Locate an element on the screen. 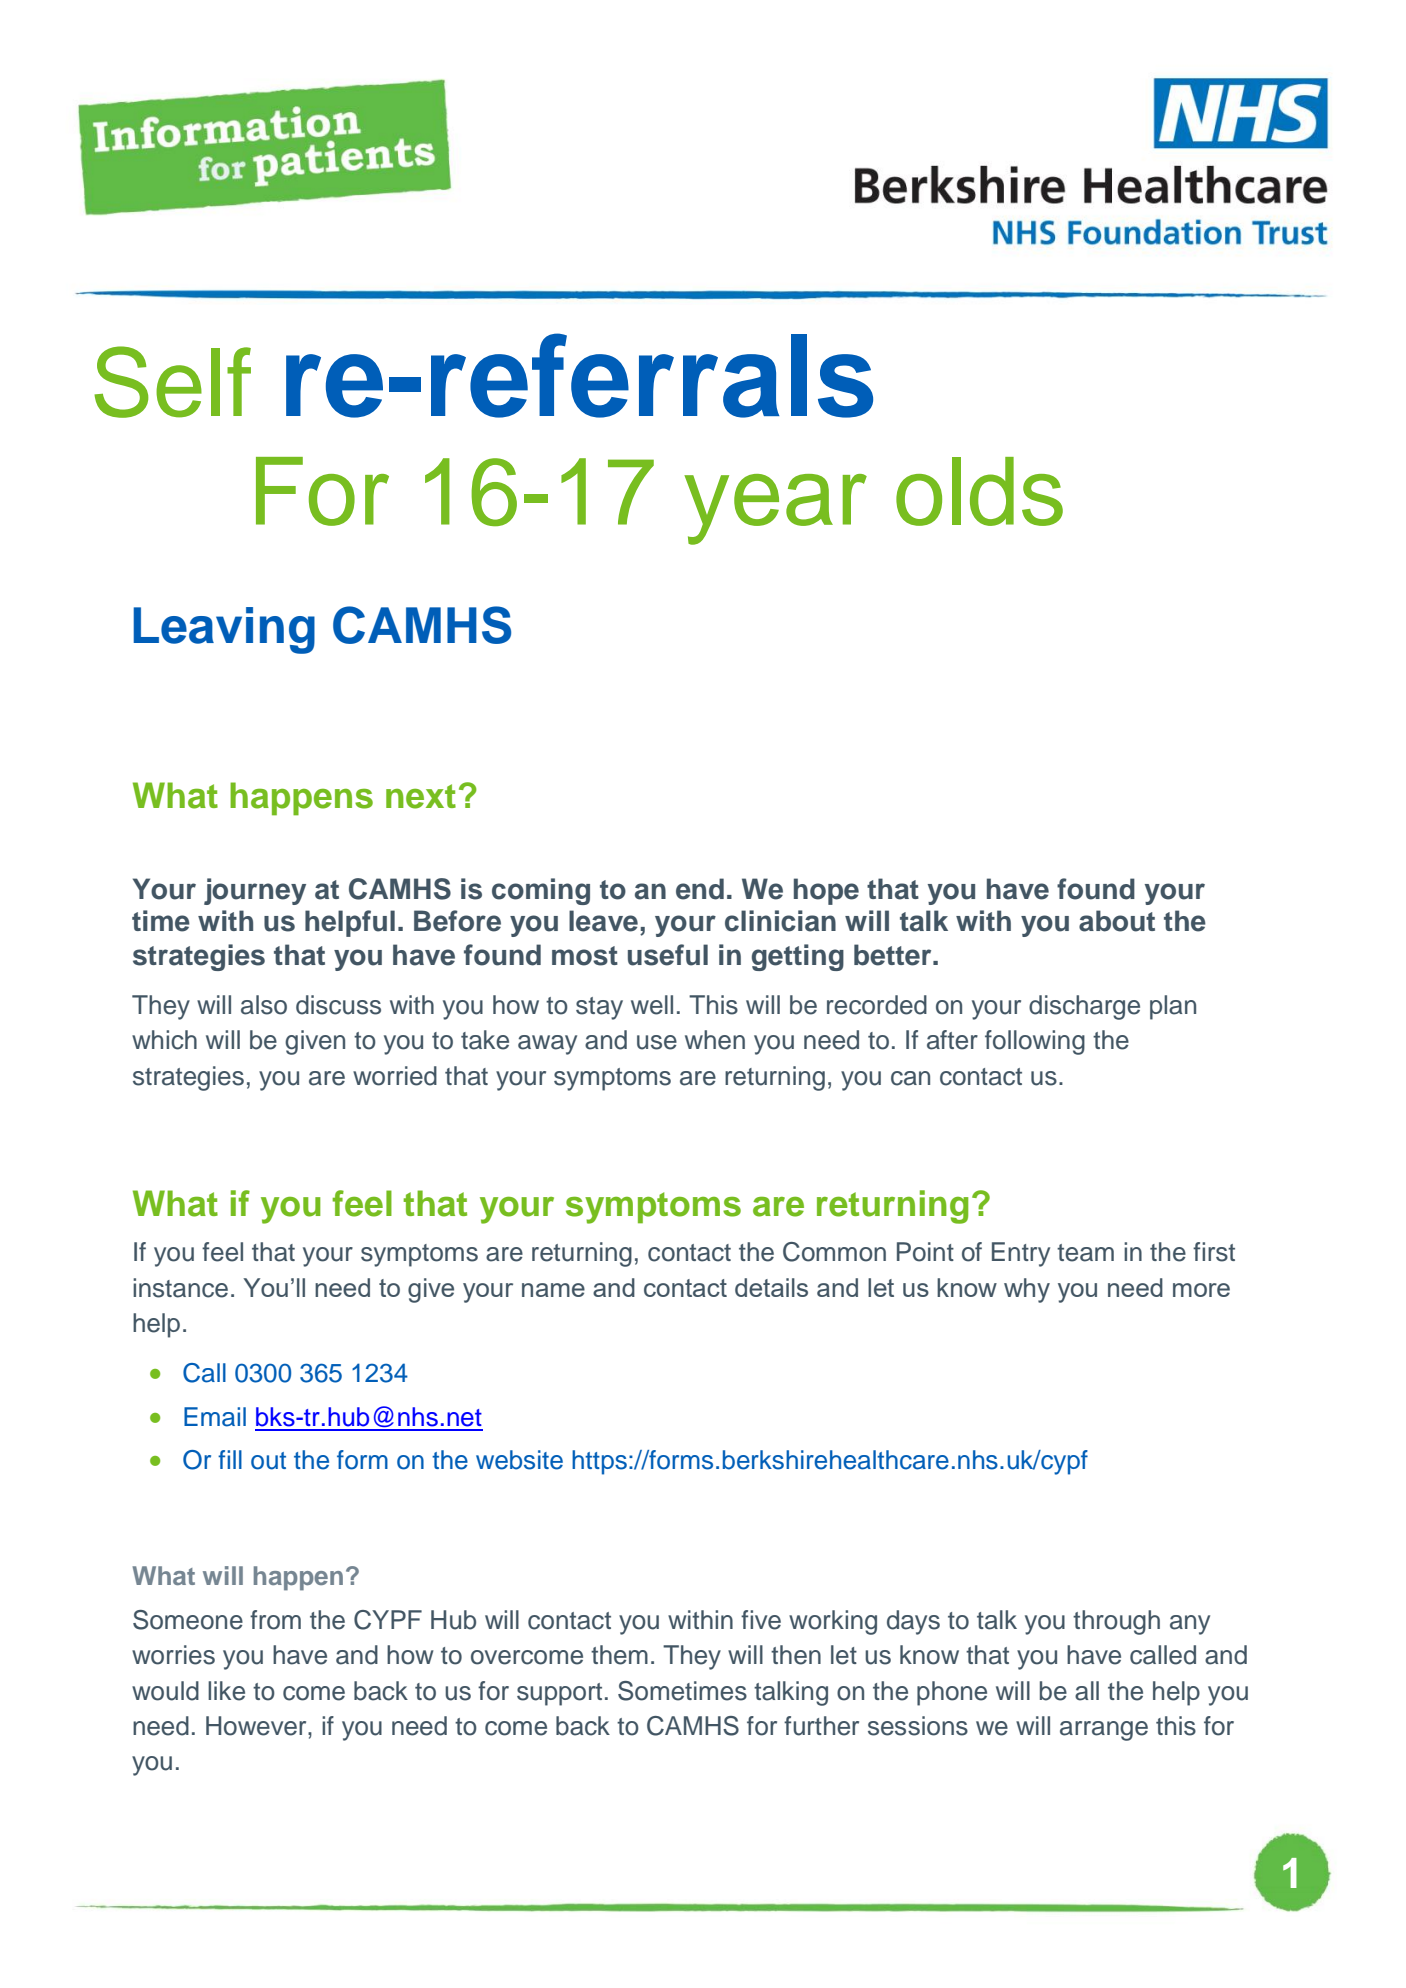 The width and height of the screenshot is (1406, 1988). also is located at coordinates (264, 1005).
